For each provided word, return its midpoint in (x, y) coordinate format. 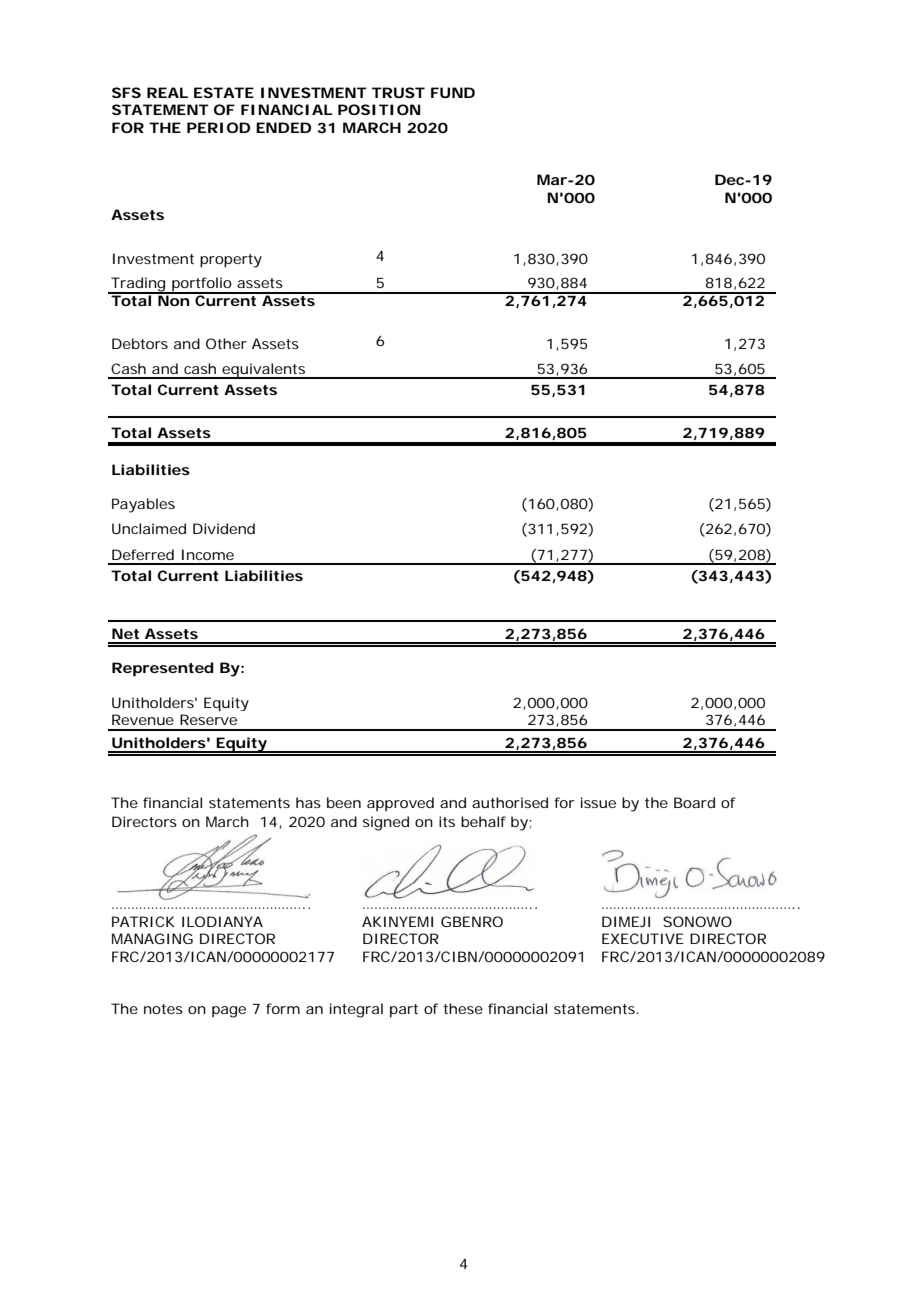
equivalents (264, 371)
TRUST (398, 92)
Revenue (143, 719)
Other (226, 343)
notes (163, 1009)
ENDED (283, 127)
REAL (167, 92)
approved (400, 804)
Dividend (224, 528)
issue (598, 802)
